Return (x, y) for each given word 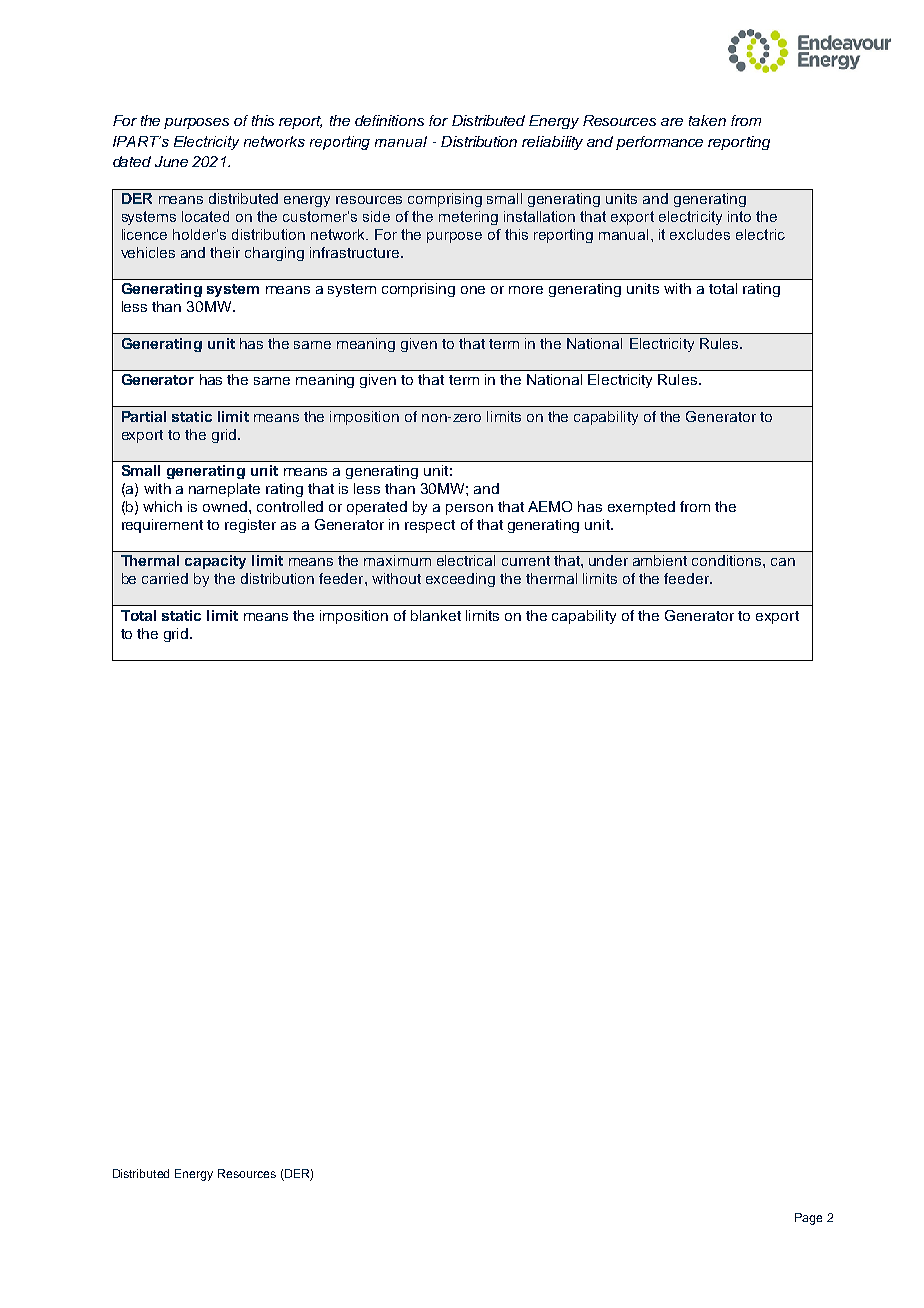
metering (468, 218)
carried (165, 578)
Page (808, 1219)
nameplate (224, 490)
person (469, 509)
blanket (436, 615)
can (783, 562)
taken (707, 120)
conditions (728, 560)
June (171, 161)
